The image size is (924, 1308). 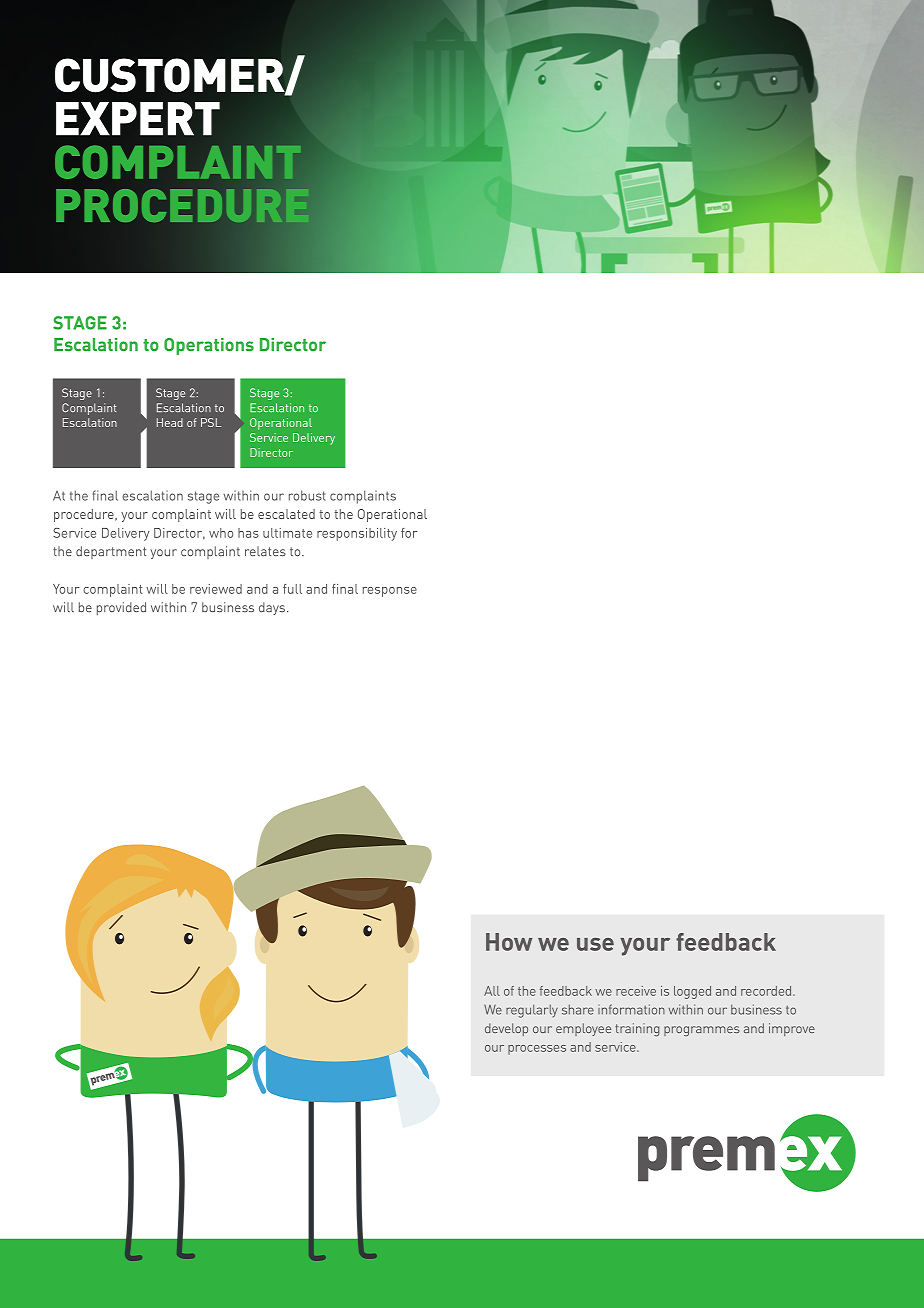 What do you see at coordinates (209, 346) in the page?
I see `Operations` at bounding box center [209, 346].
